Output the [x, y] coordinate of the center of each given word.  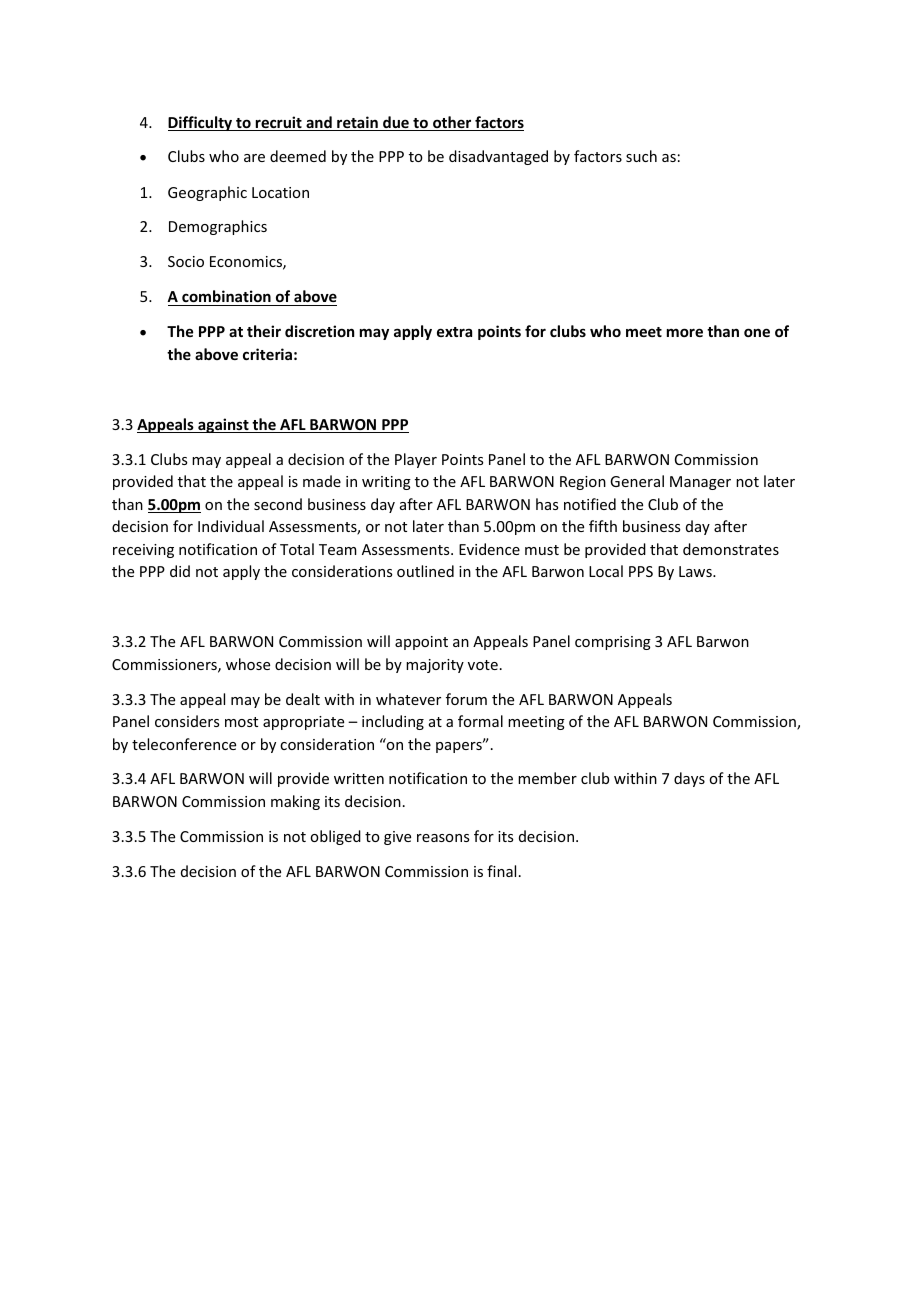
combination [226, 296]
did [180, 571]
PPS [641, 571]
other [452, 123]
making [295, 802]
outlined [425, 571]
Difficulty [201, 123]
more [685, 332]
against [223, 425]
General [637, 481]
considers [187, 721]
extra [454, 332]
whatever [408, 699]
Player [416, 460]
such [641, 156]
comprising [613, 643]
